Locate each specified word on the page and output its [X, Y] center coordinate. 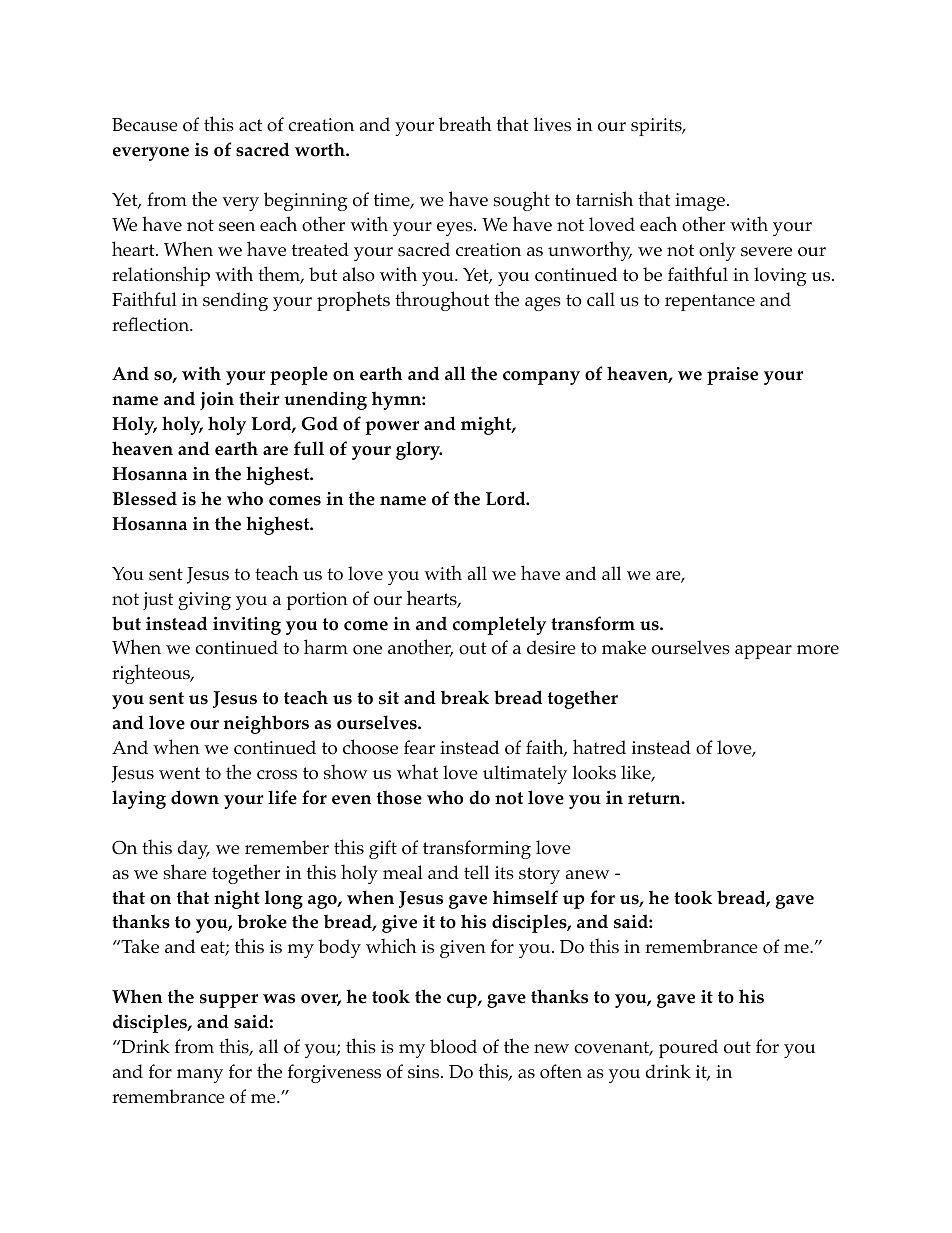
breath [465, 123]
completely [499, 625]
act [250, 125]
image [700, 202]
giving [204, 601]
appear [763, 652]
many [200, 1076]
